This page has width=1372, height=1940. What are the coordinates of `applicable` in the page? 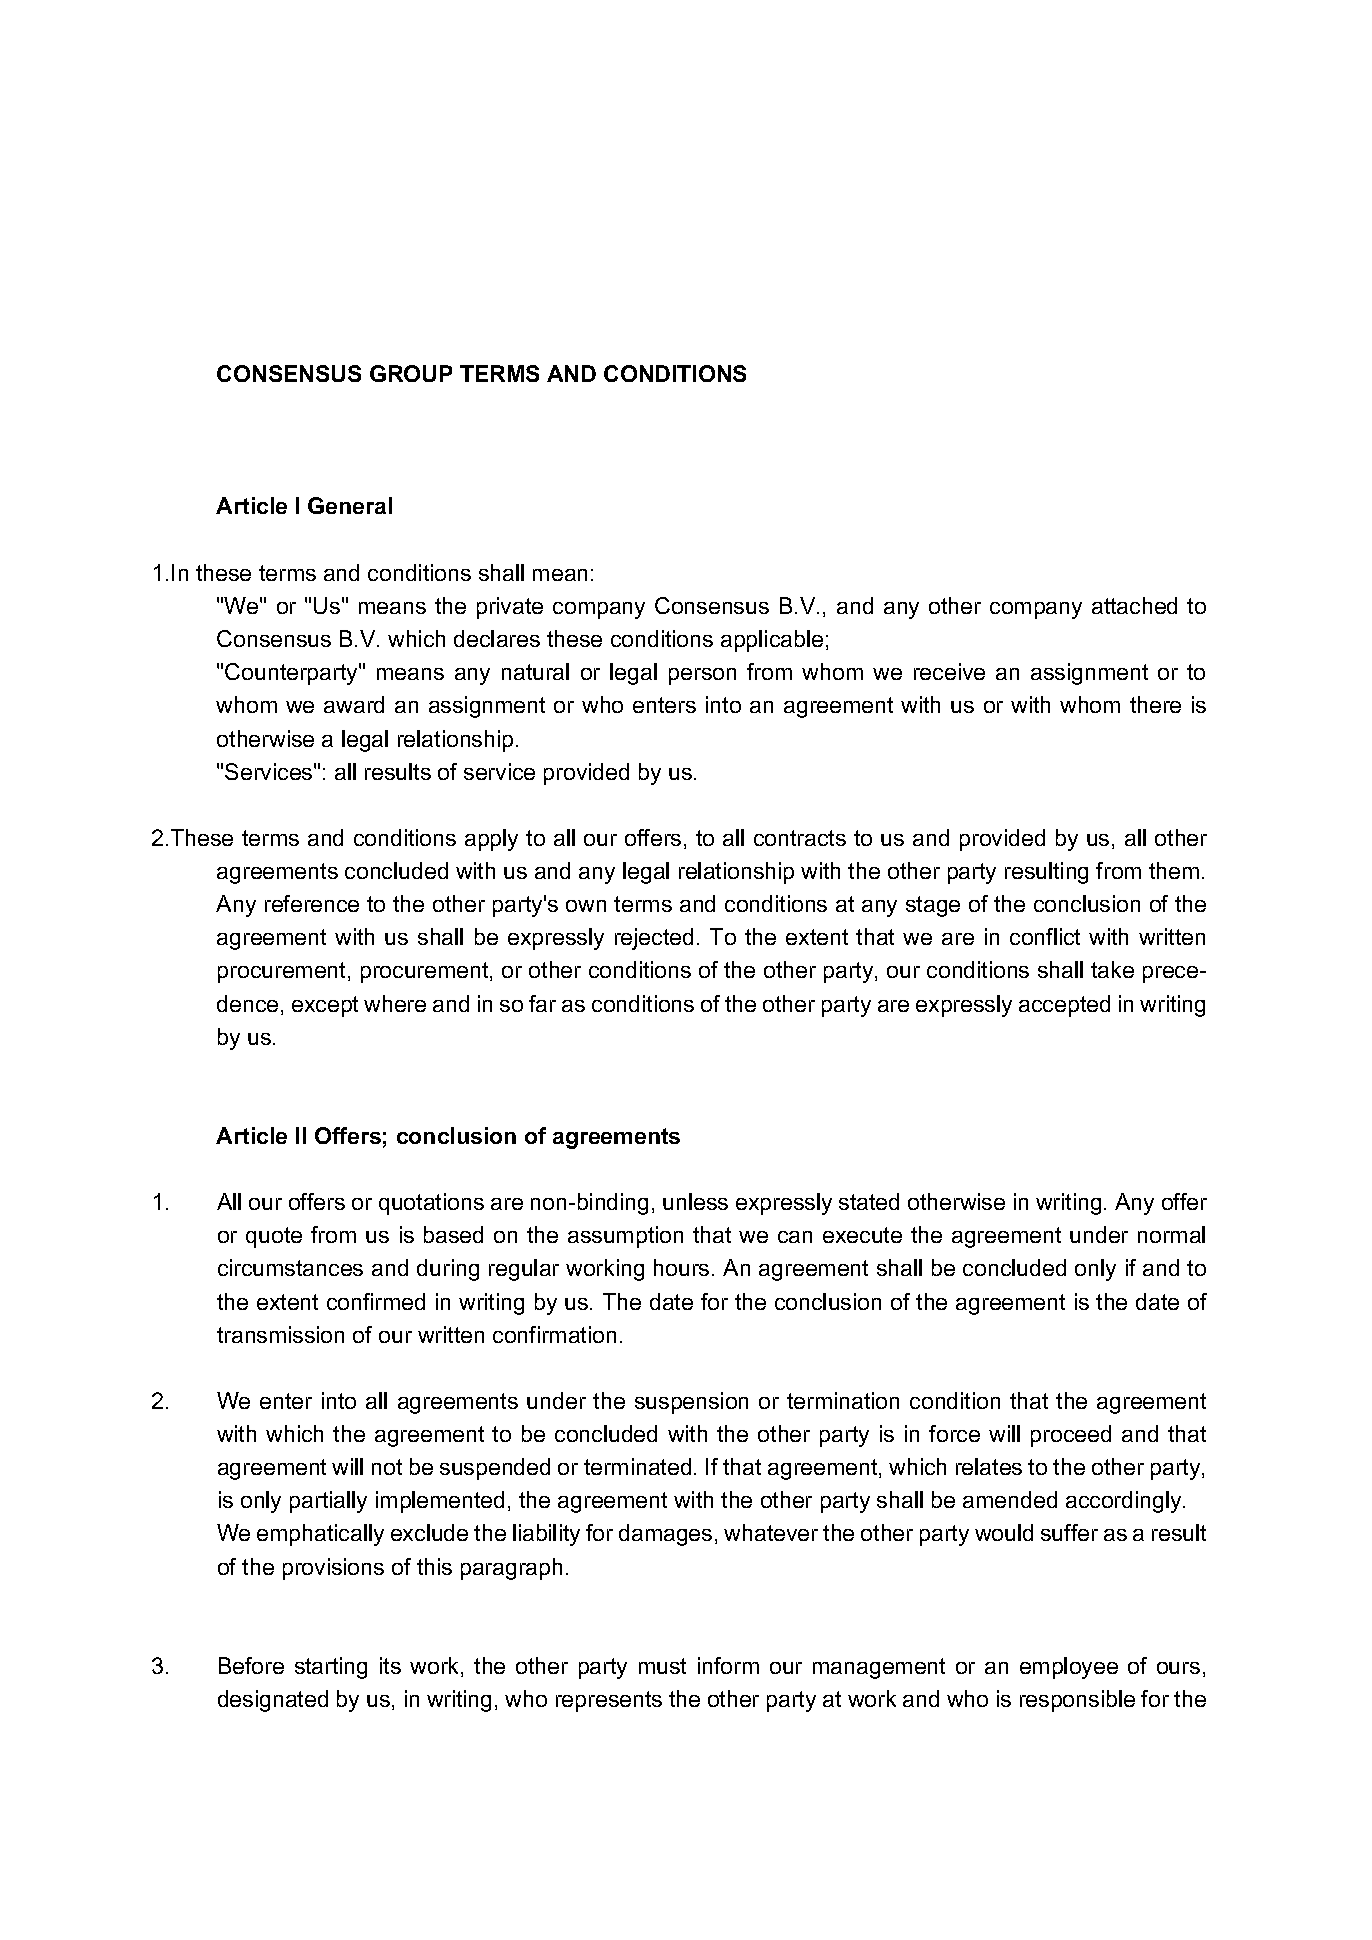 It's located at (772, 641).
